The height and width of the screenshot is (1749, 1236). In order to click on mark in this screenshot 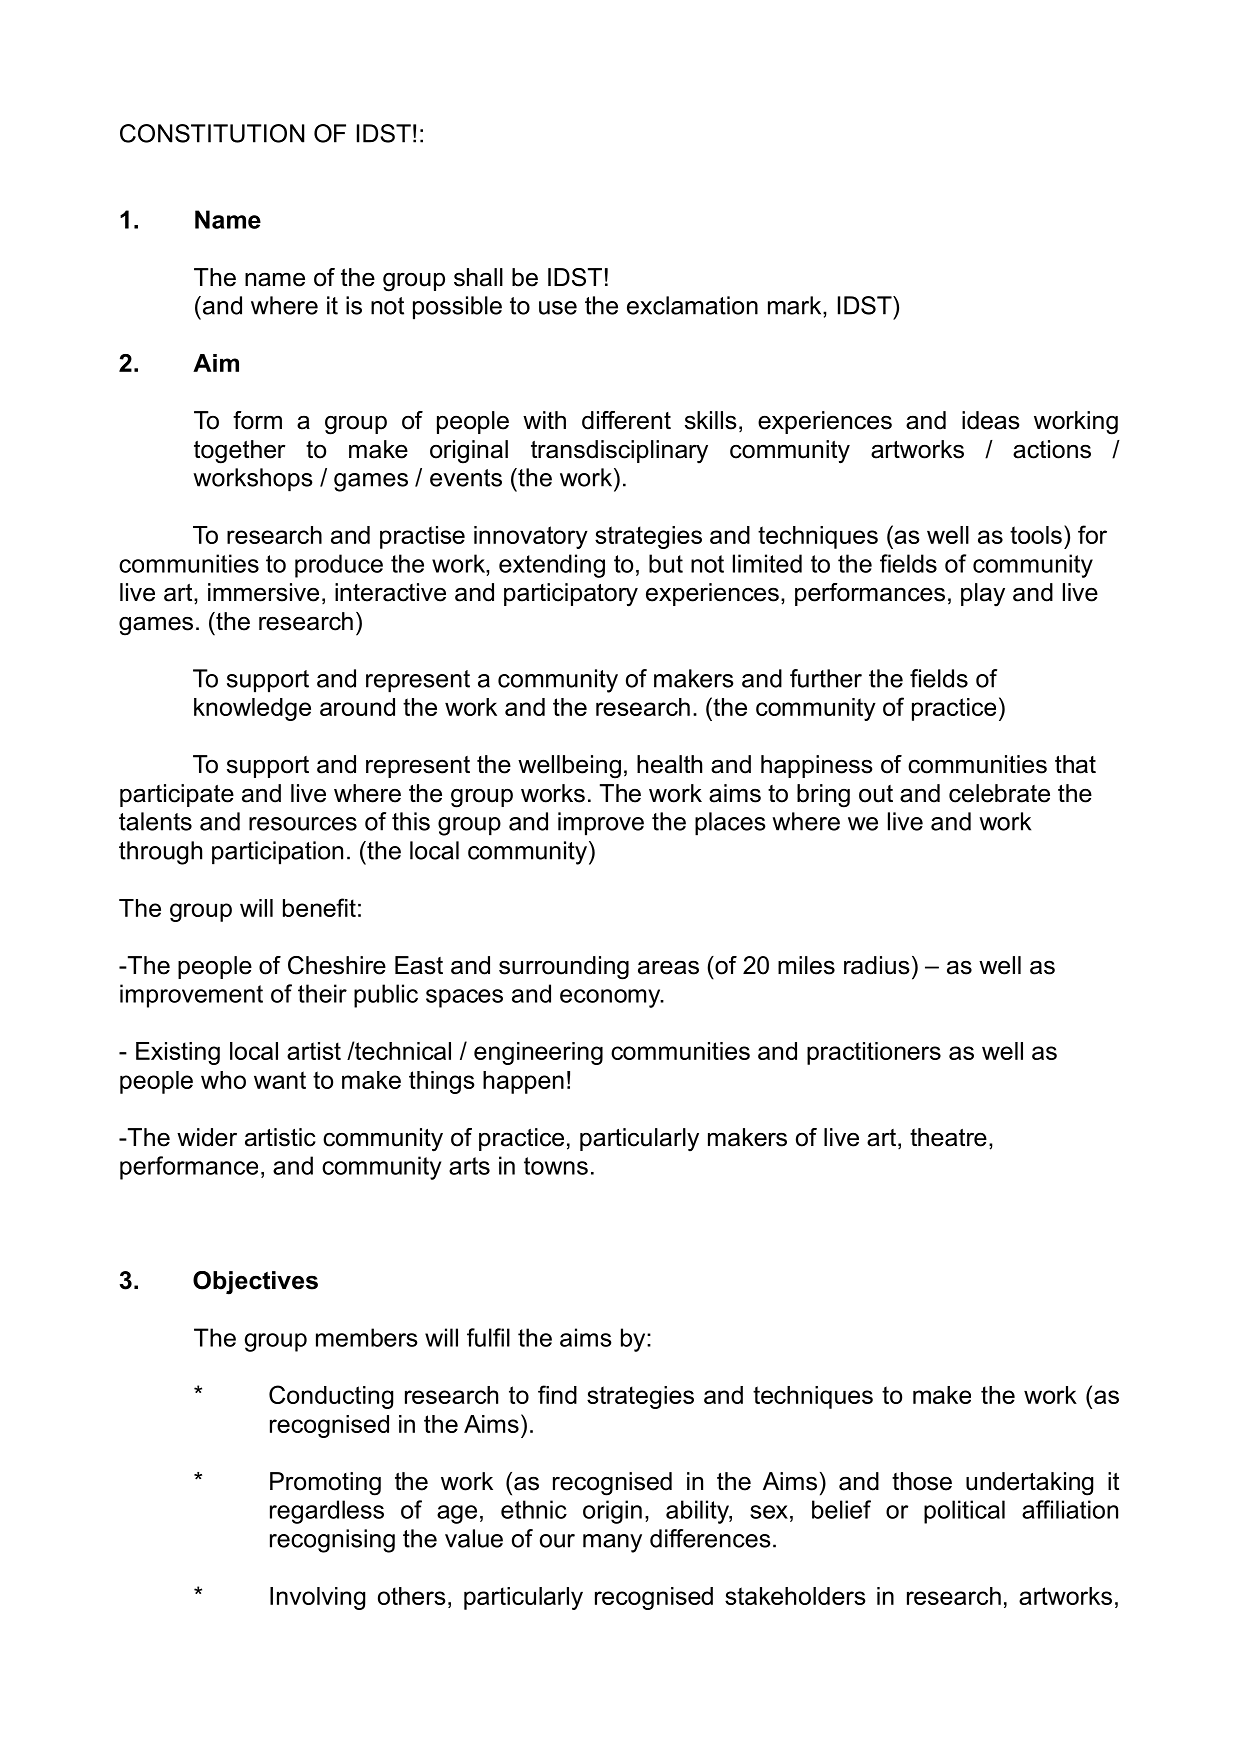, I will do `click(796, 305)`.
